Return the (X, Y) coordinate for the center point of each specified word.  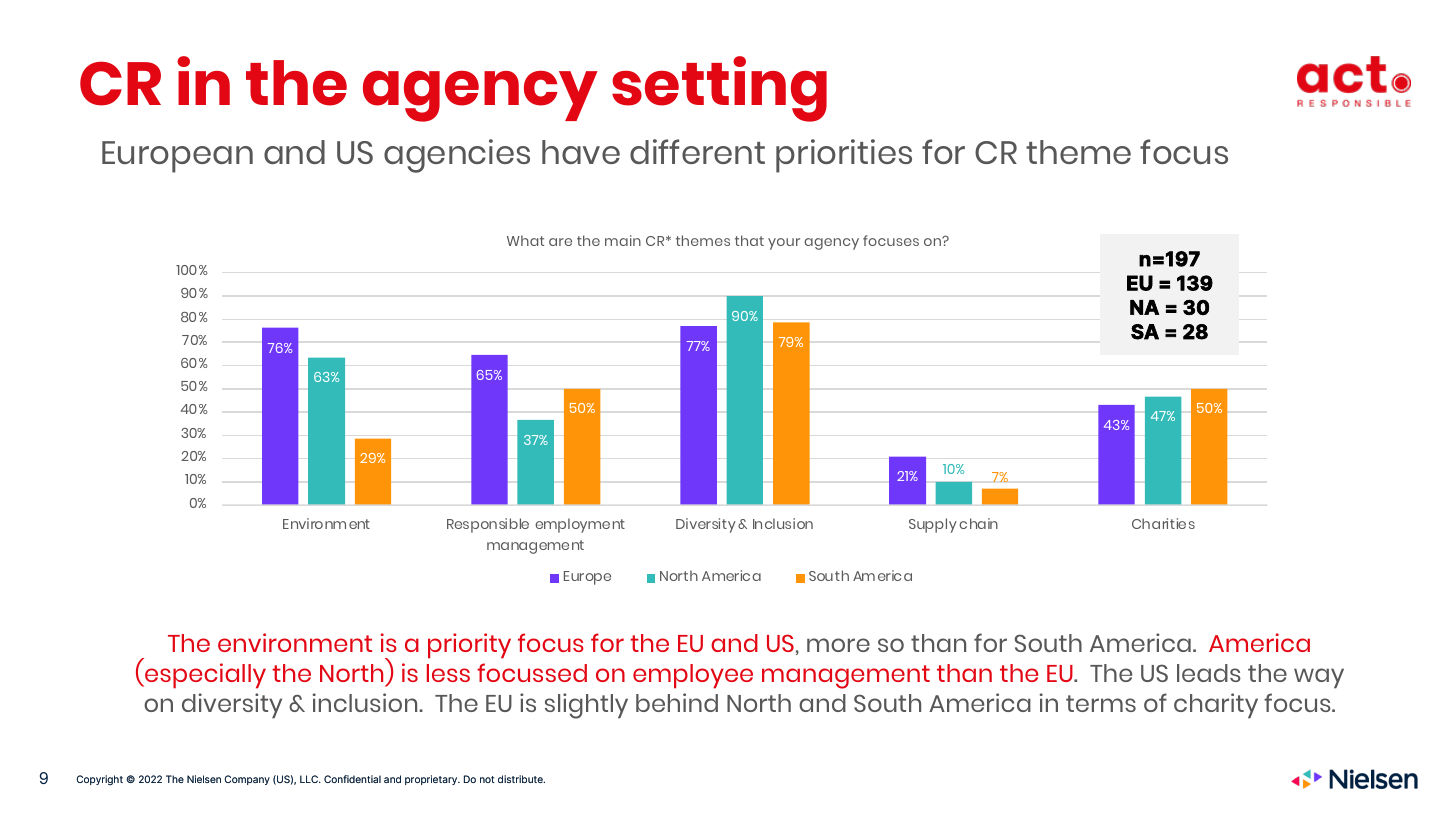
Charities (1163, 523)
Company (247, 780)
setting (719, 89)
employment (580, 525)
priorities (844, 156)
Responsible (488, 525)
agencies (457, 156)
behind (677, 702)
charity (1216, 706)
